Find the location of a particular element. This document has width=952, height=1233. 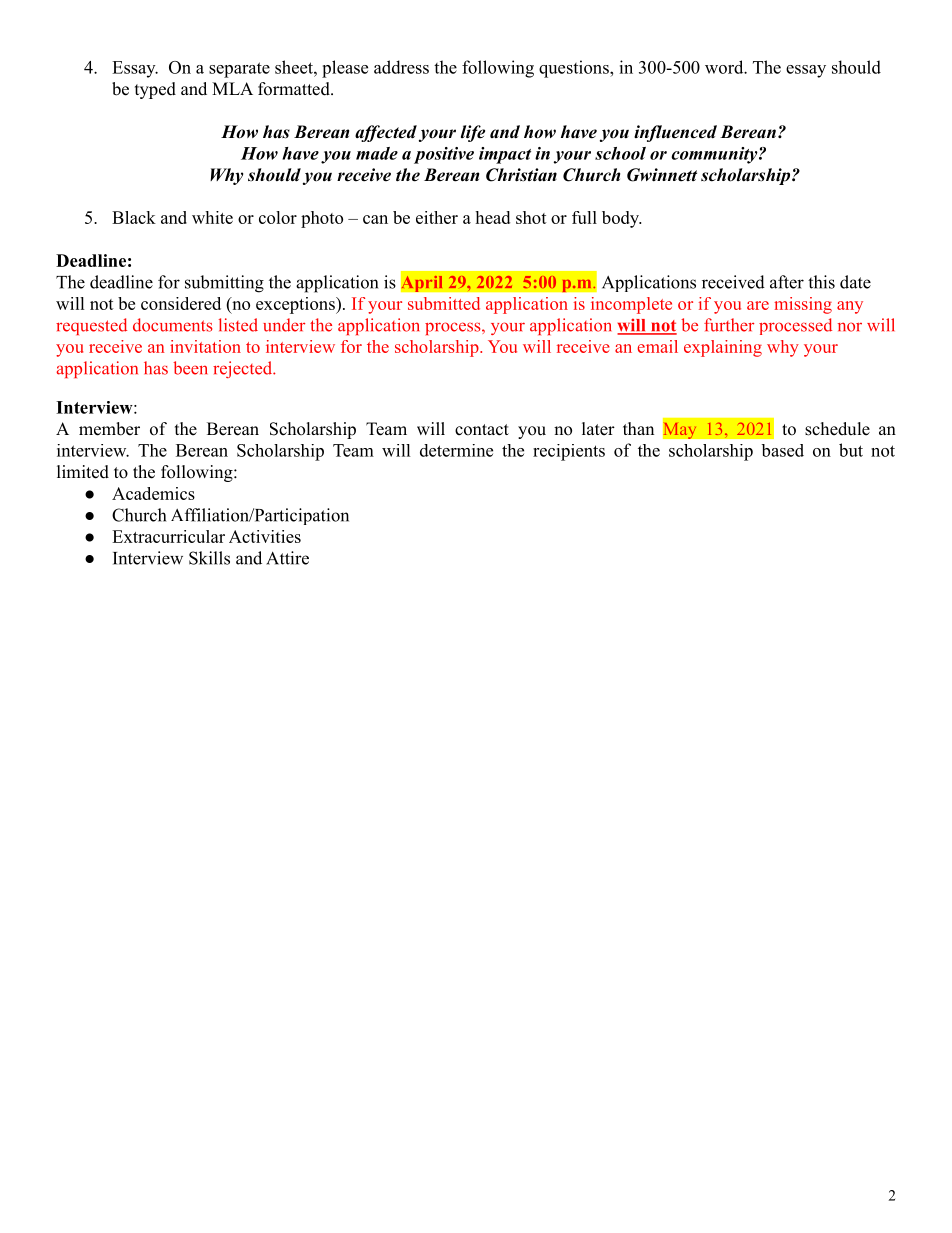

address is located at coordinates (401, 67).
